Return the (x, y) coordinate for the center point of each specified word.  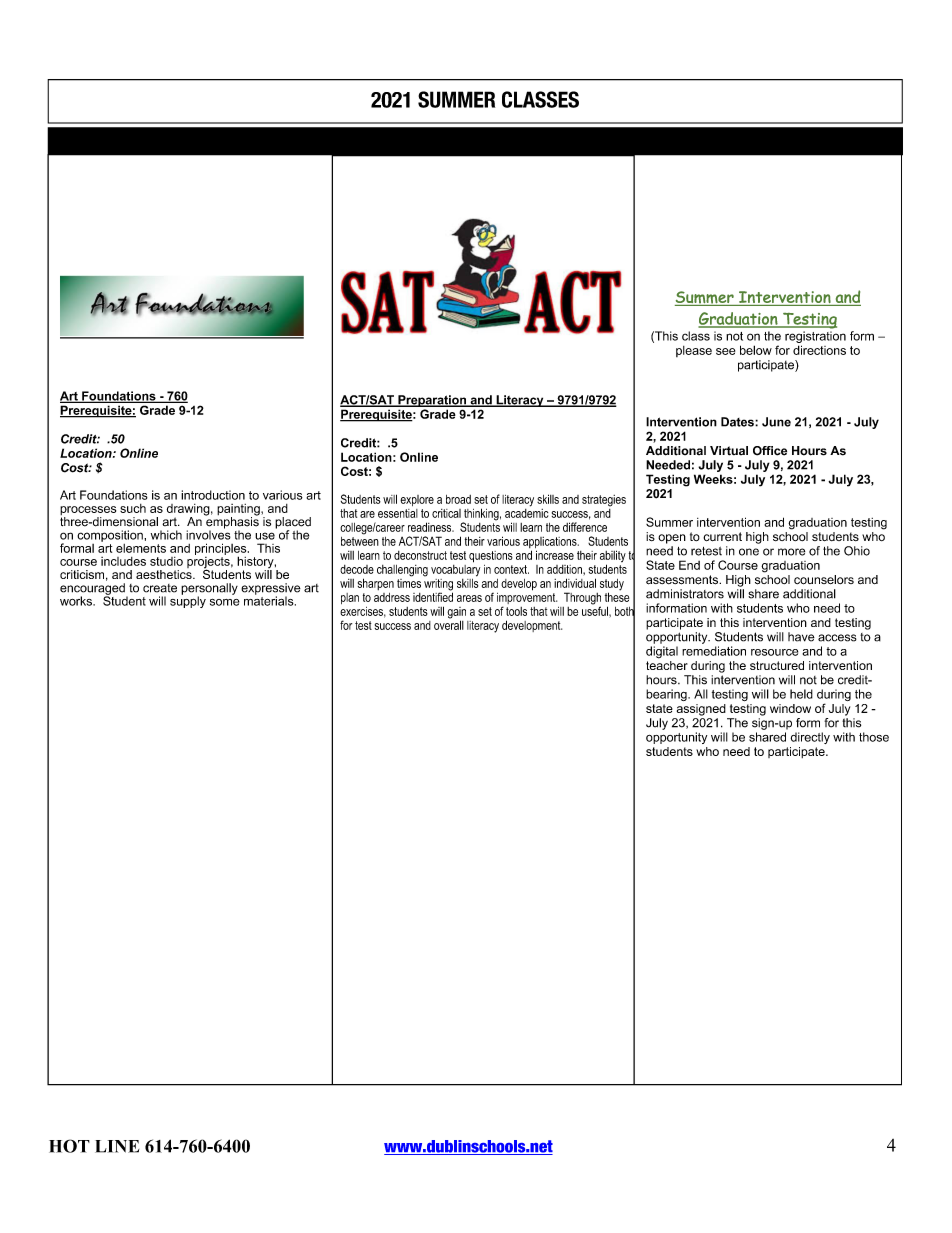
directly (810, 738)
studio (166, 561)
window (790, 708)
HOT (69, 1146)
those (874, 737)
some (225, 602)
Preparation (432, 401)
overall (449, 624)
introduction (213, 495)
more (791, 552)
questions (491, 557)
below (756, 350)
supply (188, 601)
